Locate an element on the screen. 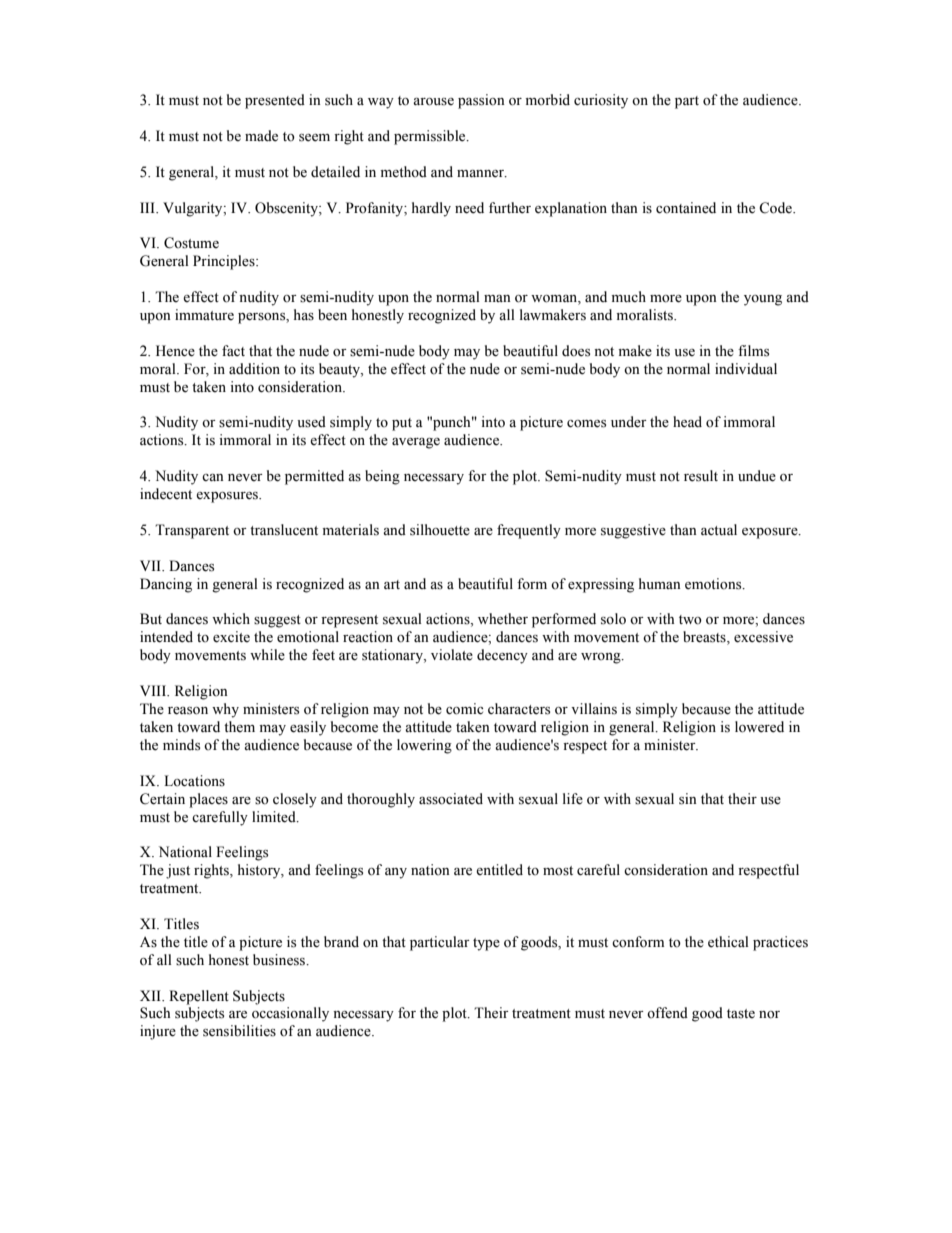 The image size is (952, 1233). head is located at coordinates (687, 422).
